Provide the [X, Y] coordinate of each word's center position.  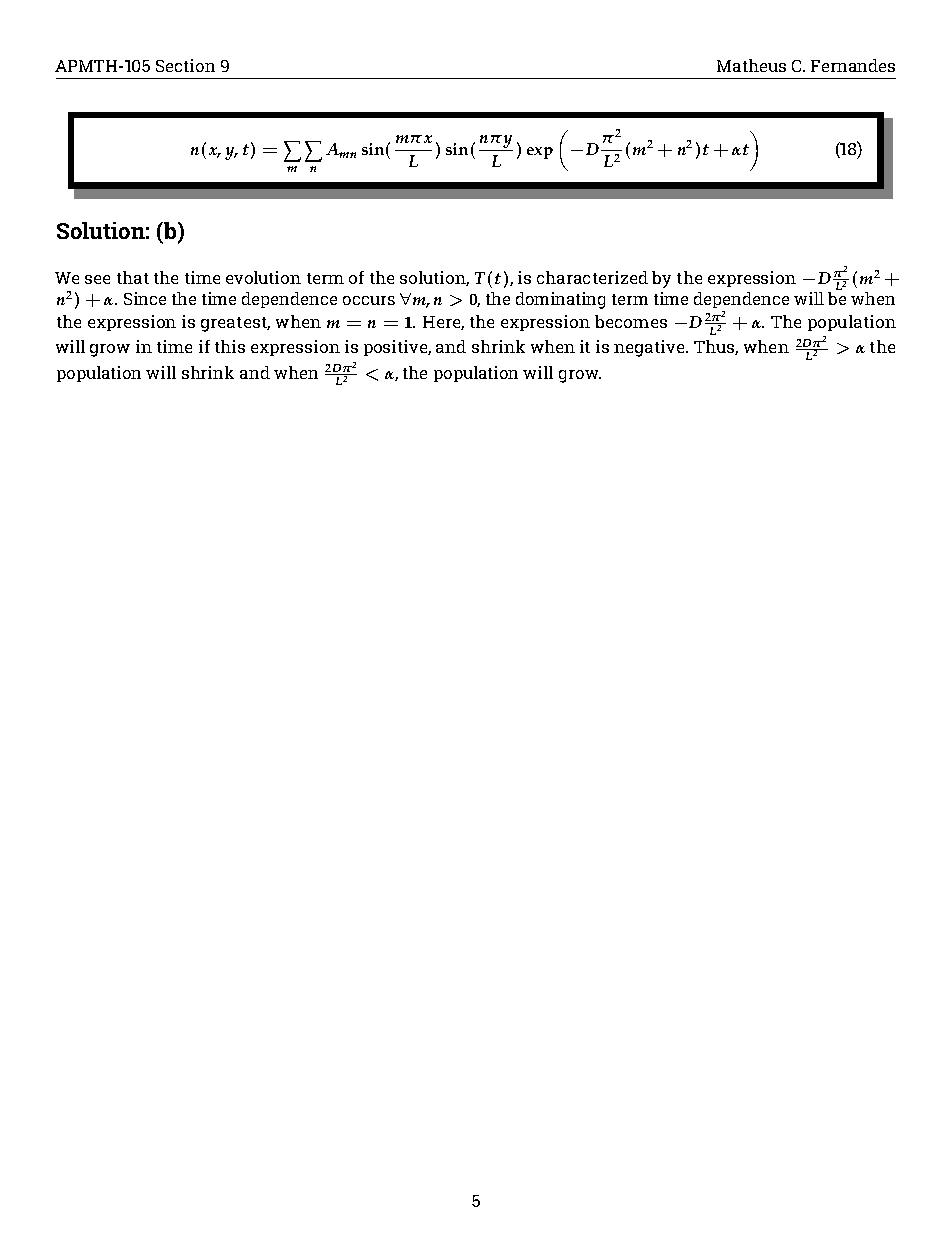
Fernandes [853, 65]
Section [185, 65]
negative [650, 348]
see [97, 279]
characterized [592, 277]
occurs [369, 300]
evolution [263, 277]
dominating [560, 300]
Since [145, 298]
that [133, 277]
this [230, 346]
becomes [631, 321]
